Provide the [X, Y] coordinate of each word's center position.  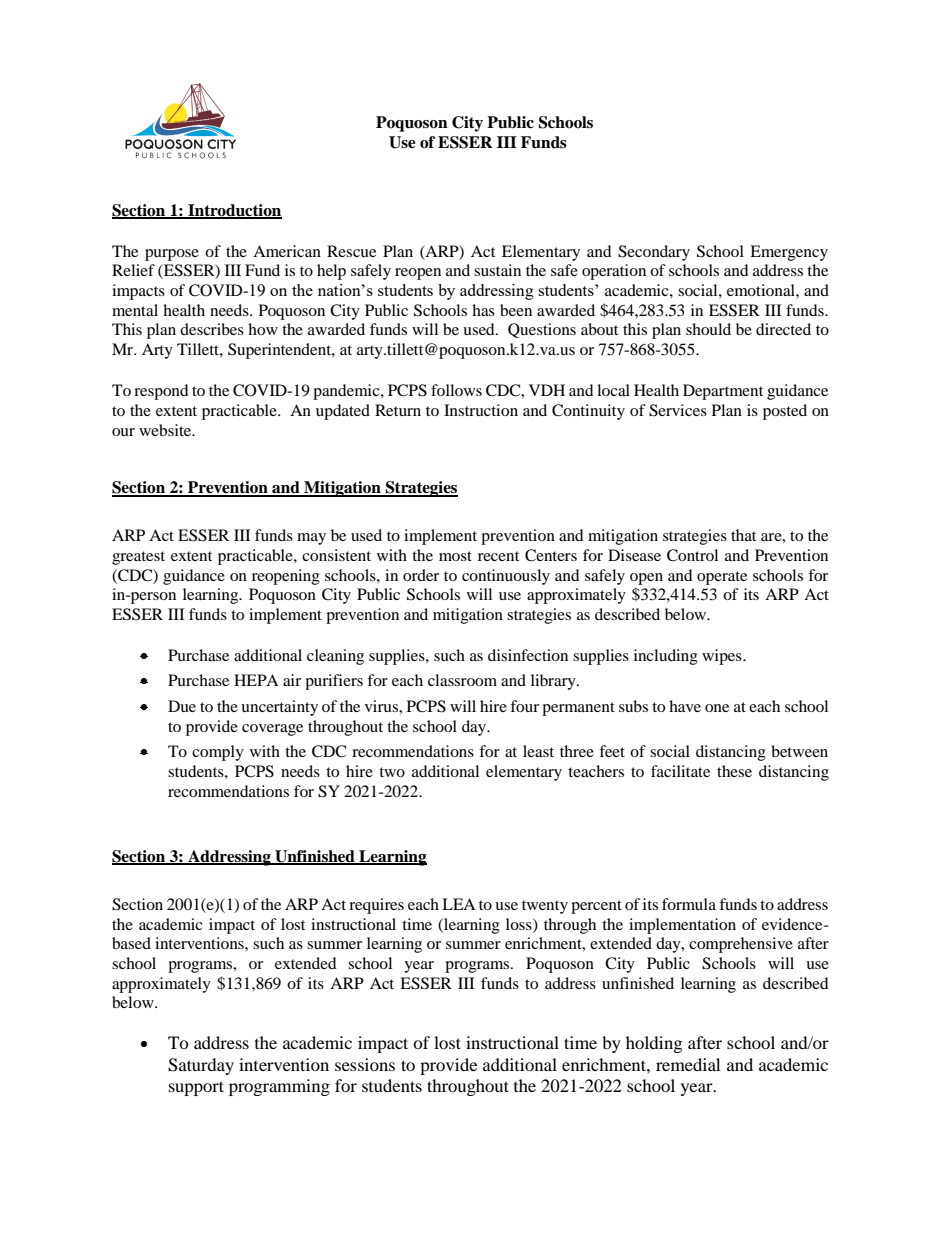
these [734, 771]
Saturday [201, 1066]
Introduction [234, 211]
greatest [138, 558]
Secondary [654, 253]
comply [218, 753]
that [743, 535]
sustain [497, 270]
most [455, 556]
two [392, 772]
